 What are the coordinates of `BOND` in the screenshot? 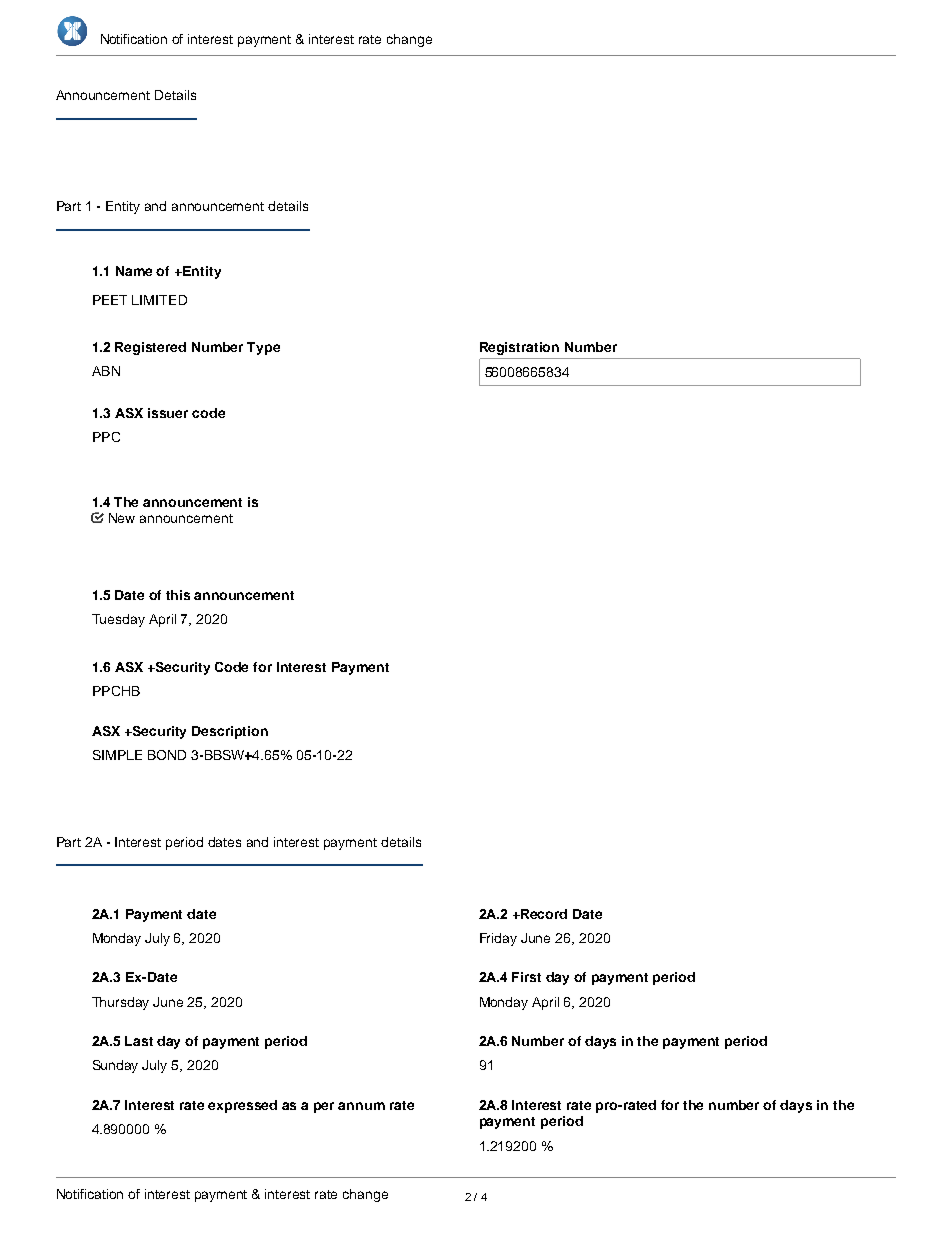 It's located at (167, 755).
